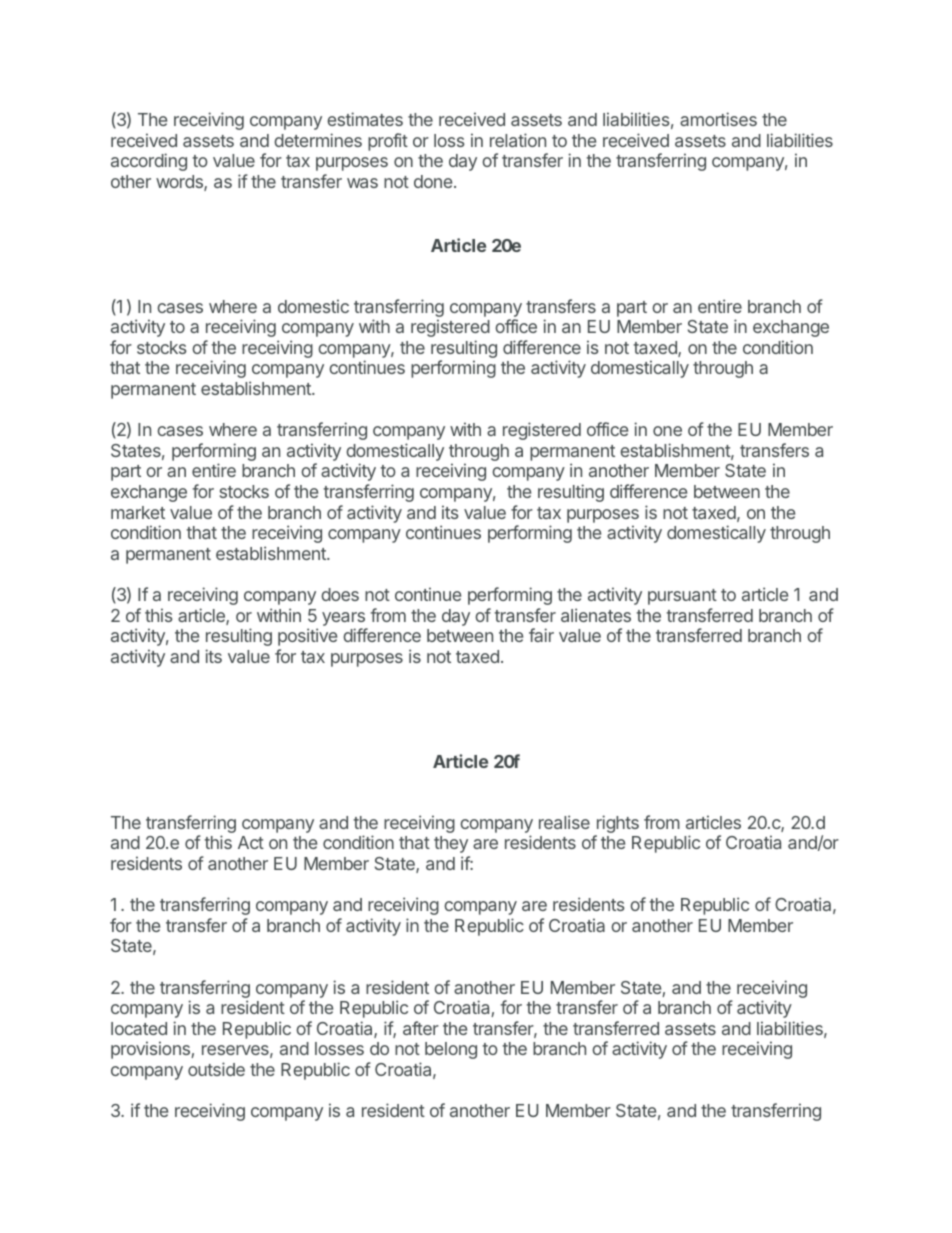 The height and width of the screenshot is (1233, 952). What do you see at coordinates (421, 1028) in the screenshot?
I see `after` at bounding box center [421, 1028].
